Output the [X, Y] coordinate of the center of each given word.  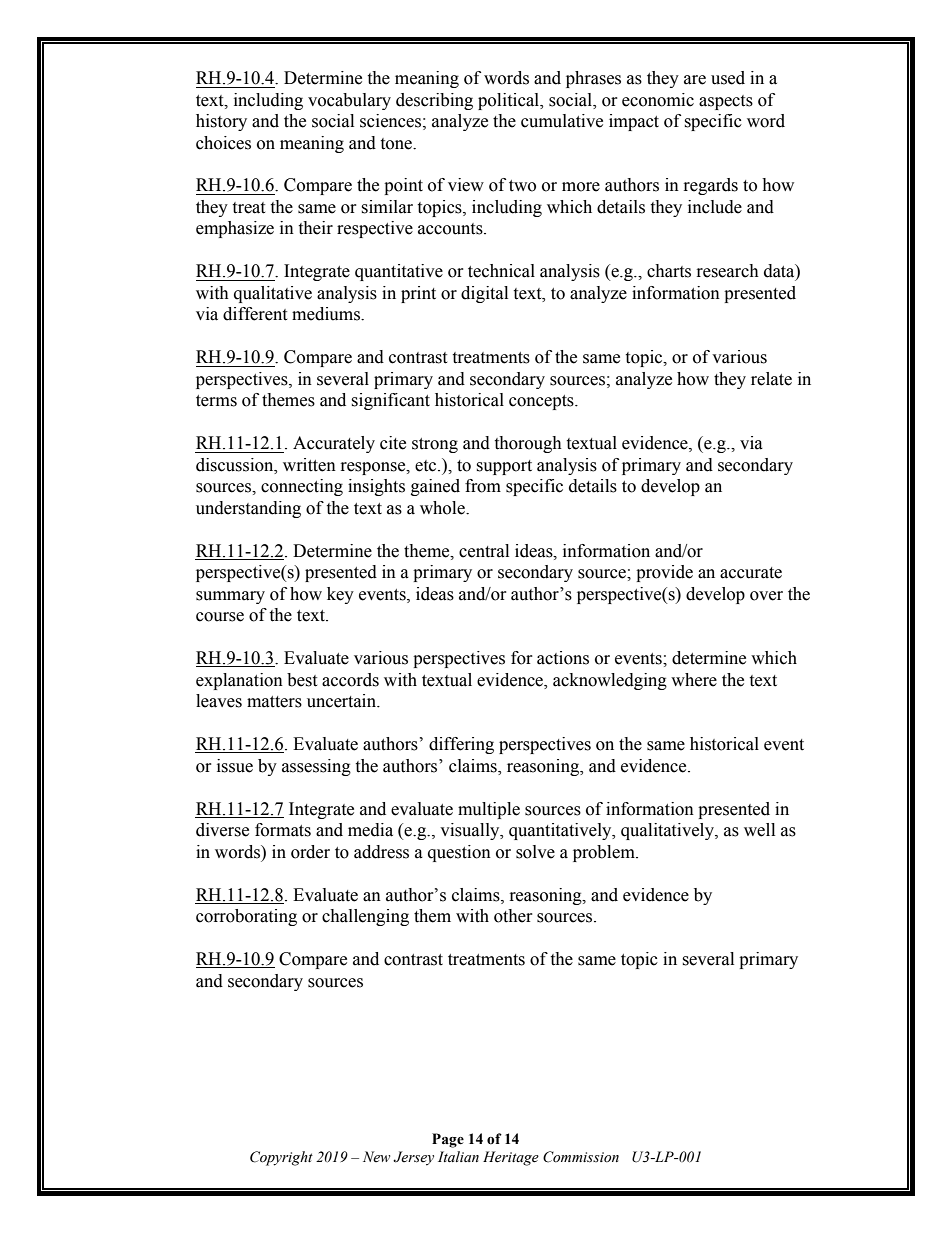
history [221, 122]
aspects [726, 102]
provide [664, 573]
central [484, 551]
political [510, 101]
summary [230, 597]
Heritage [511, 1158]
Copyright [281, 1158]
